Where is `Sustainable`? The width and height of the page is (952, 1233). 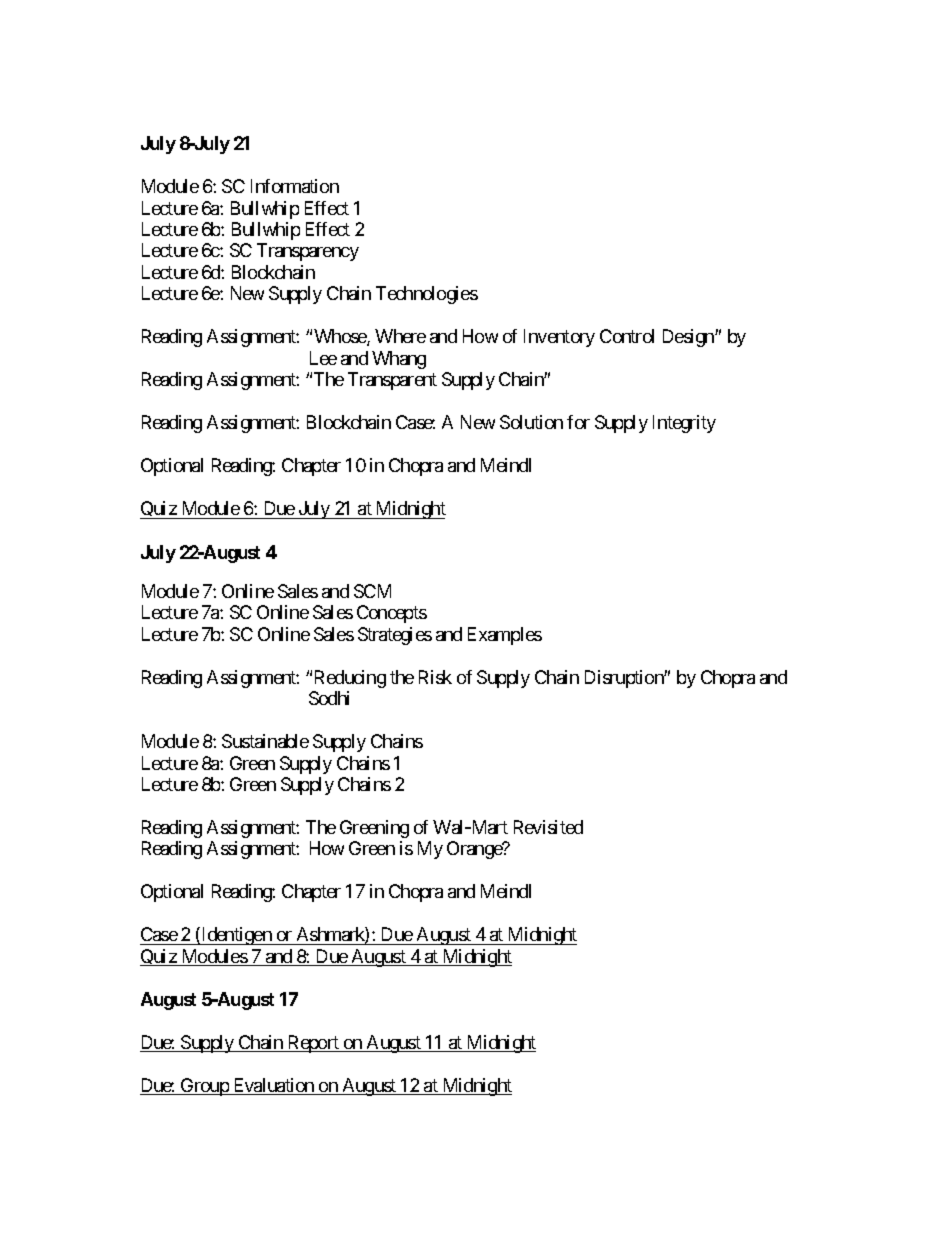
Sustainable is located at coordinates (265, 741).
